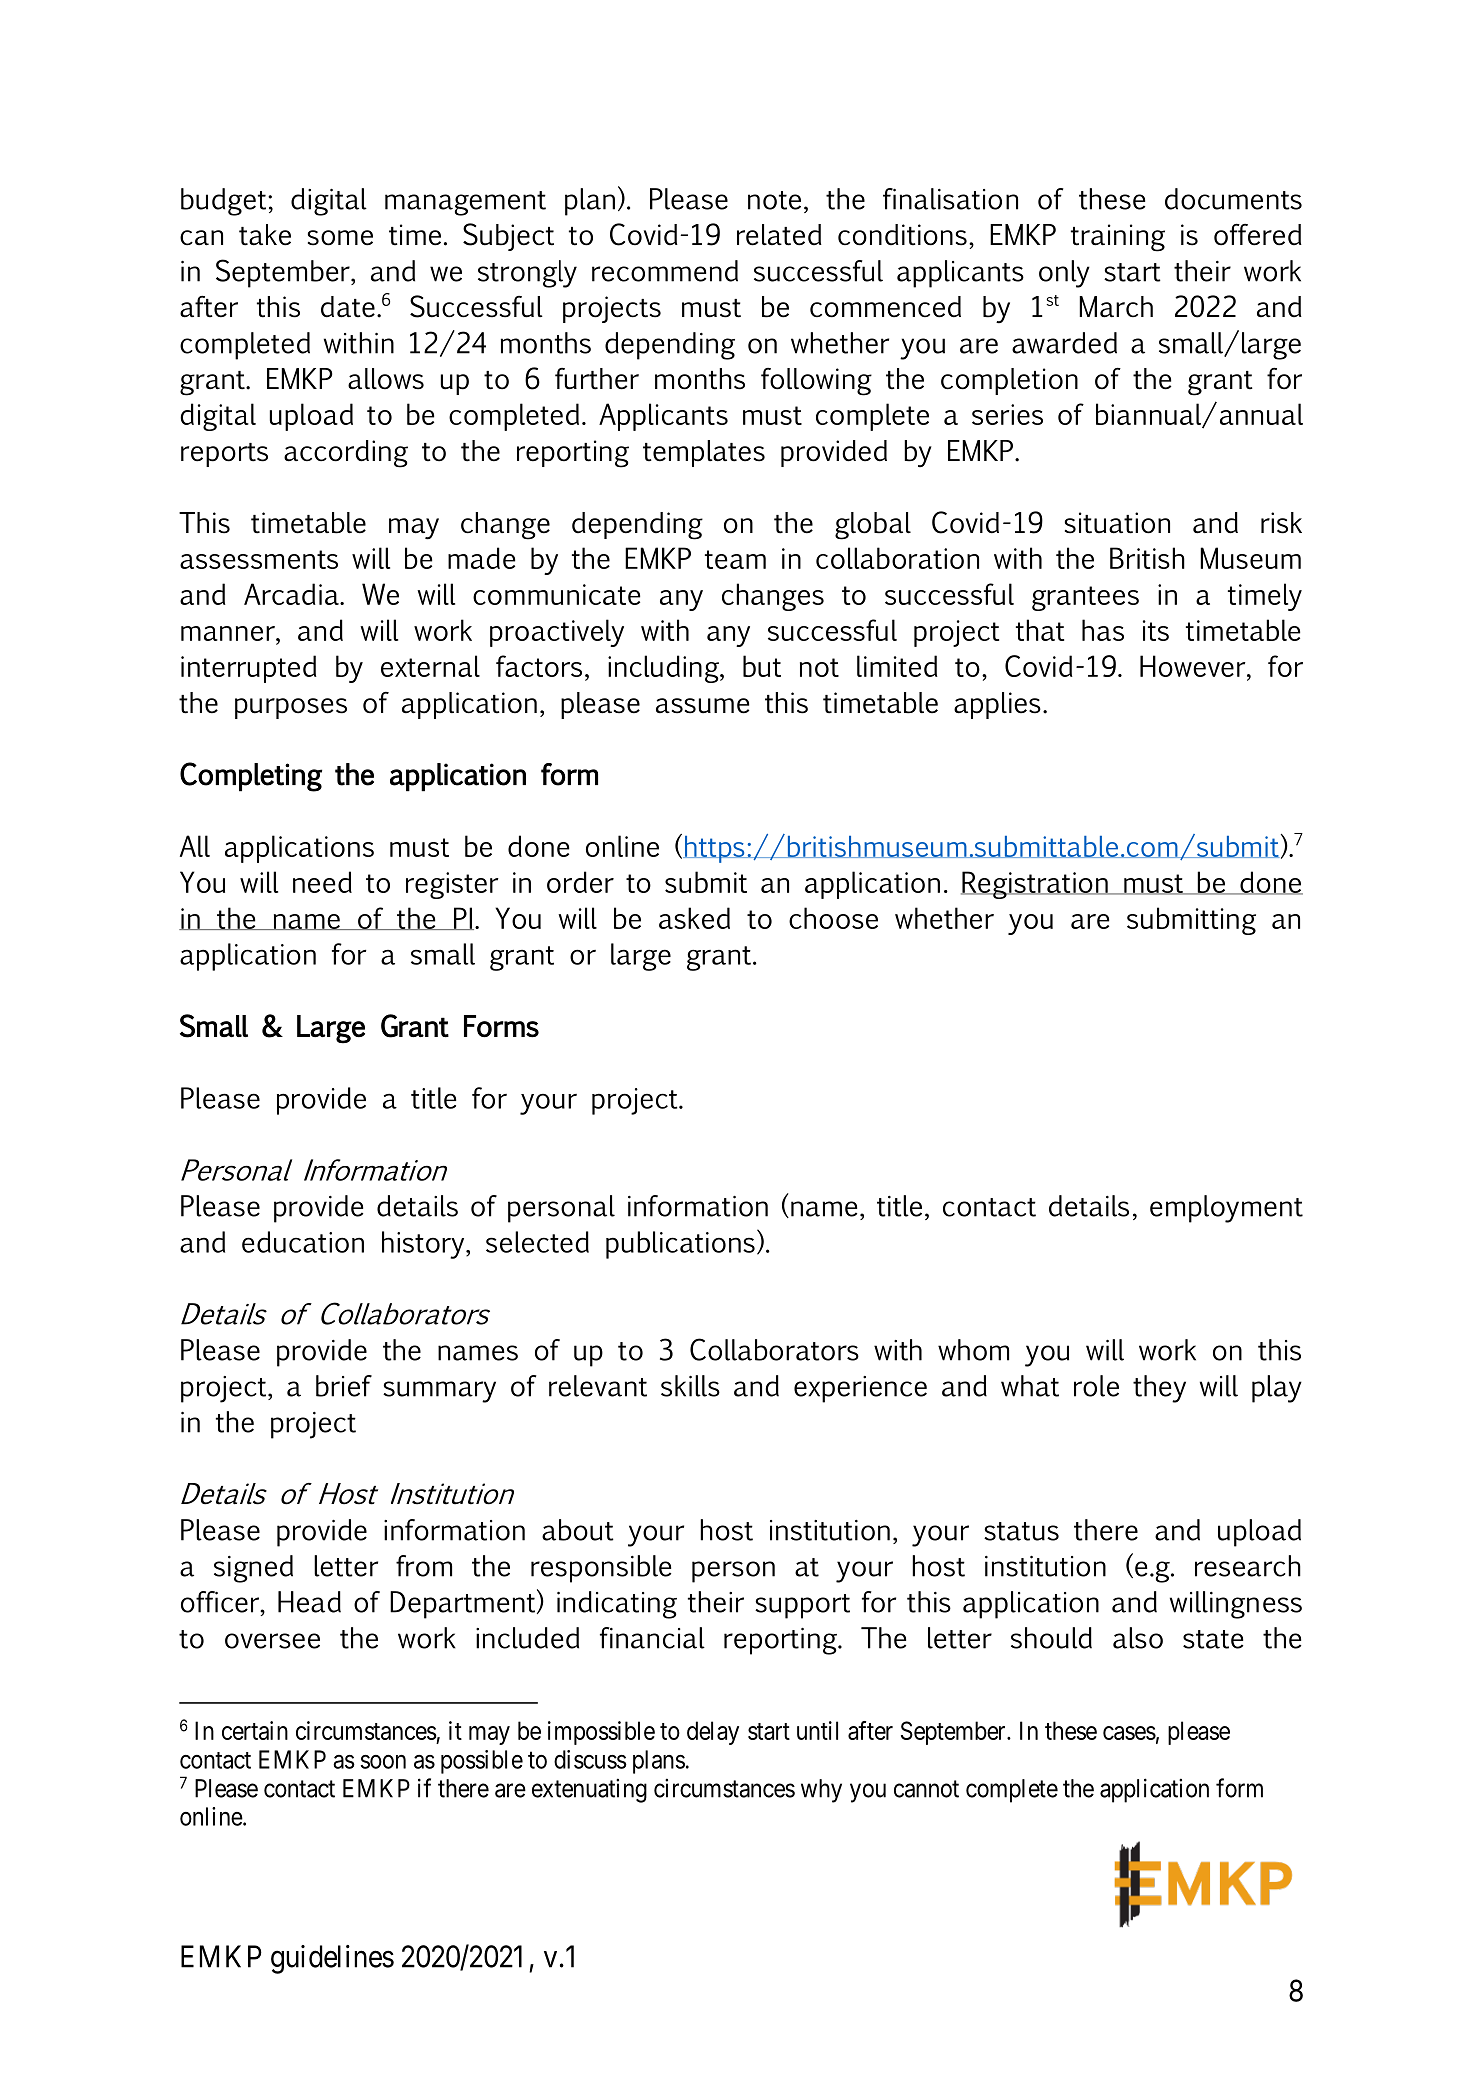 Image resolution: width=1482 pixels, height=2096 pixels. Describe the element at coordinates (1118, 238) in the screenshot. I see `training` at that location.
